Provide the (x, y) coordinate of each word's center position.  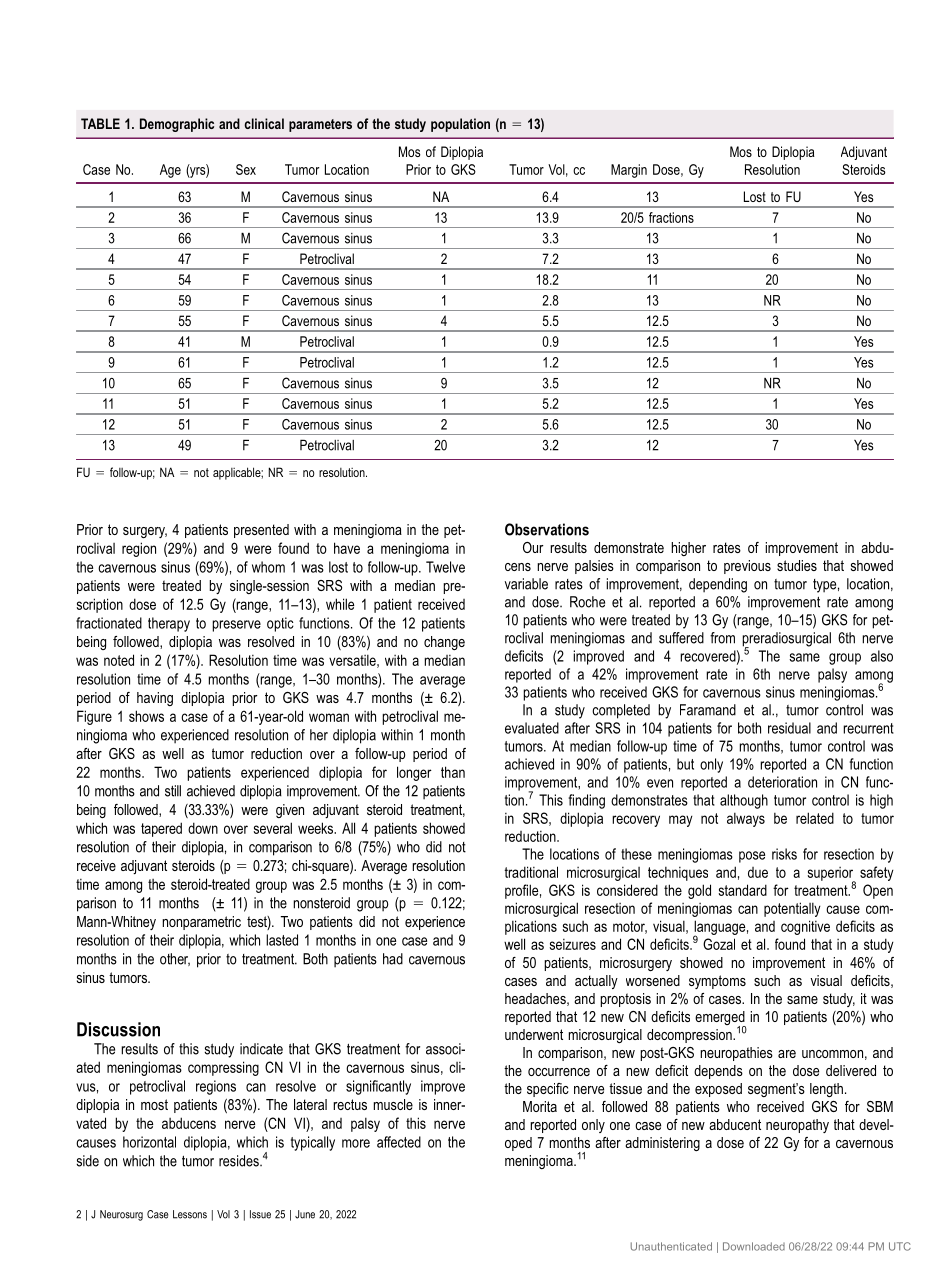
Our (533, 547)
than (453, 772)
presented (261, 531)
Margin (629, 171)
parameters (320, 125)
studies (797, 565)
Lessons (190, 1214)
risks (784, 854)
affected (399, 1142)
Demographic (177, 125)
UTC (900, 1246)
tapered (161, 829)
